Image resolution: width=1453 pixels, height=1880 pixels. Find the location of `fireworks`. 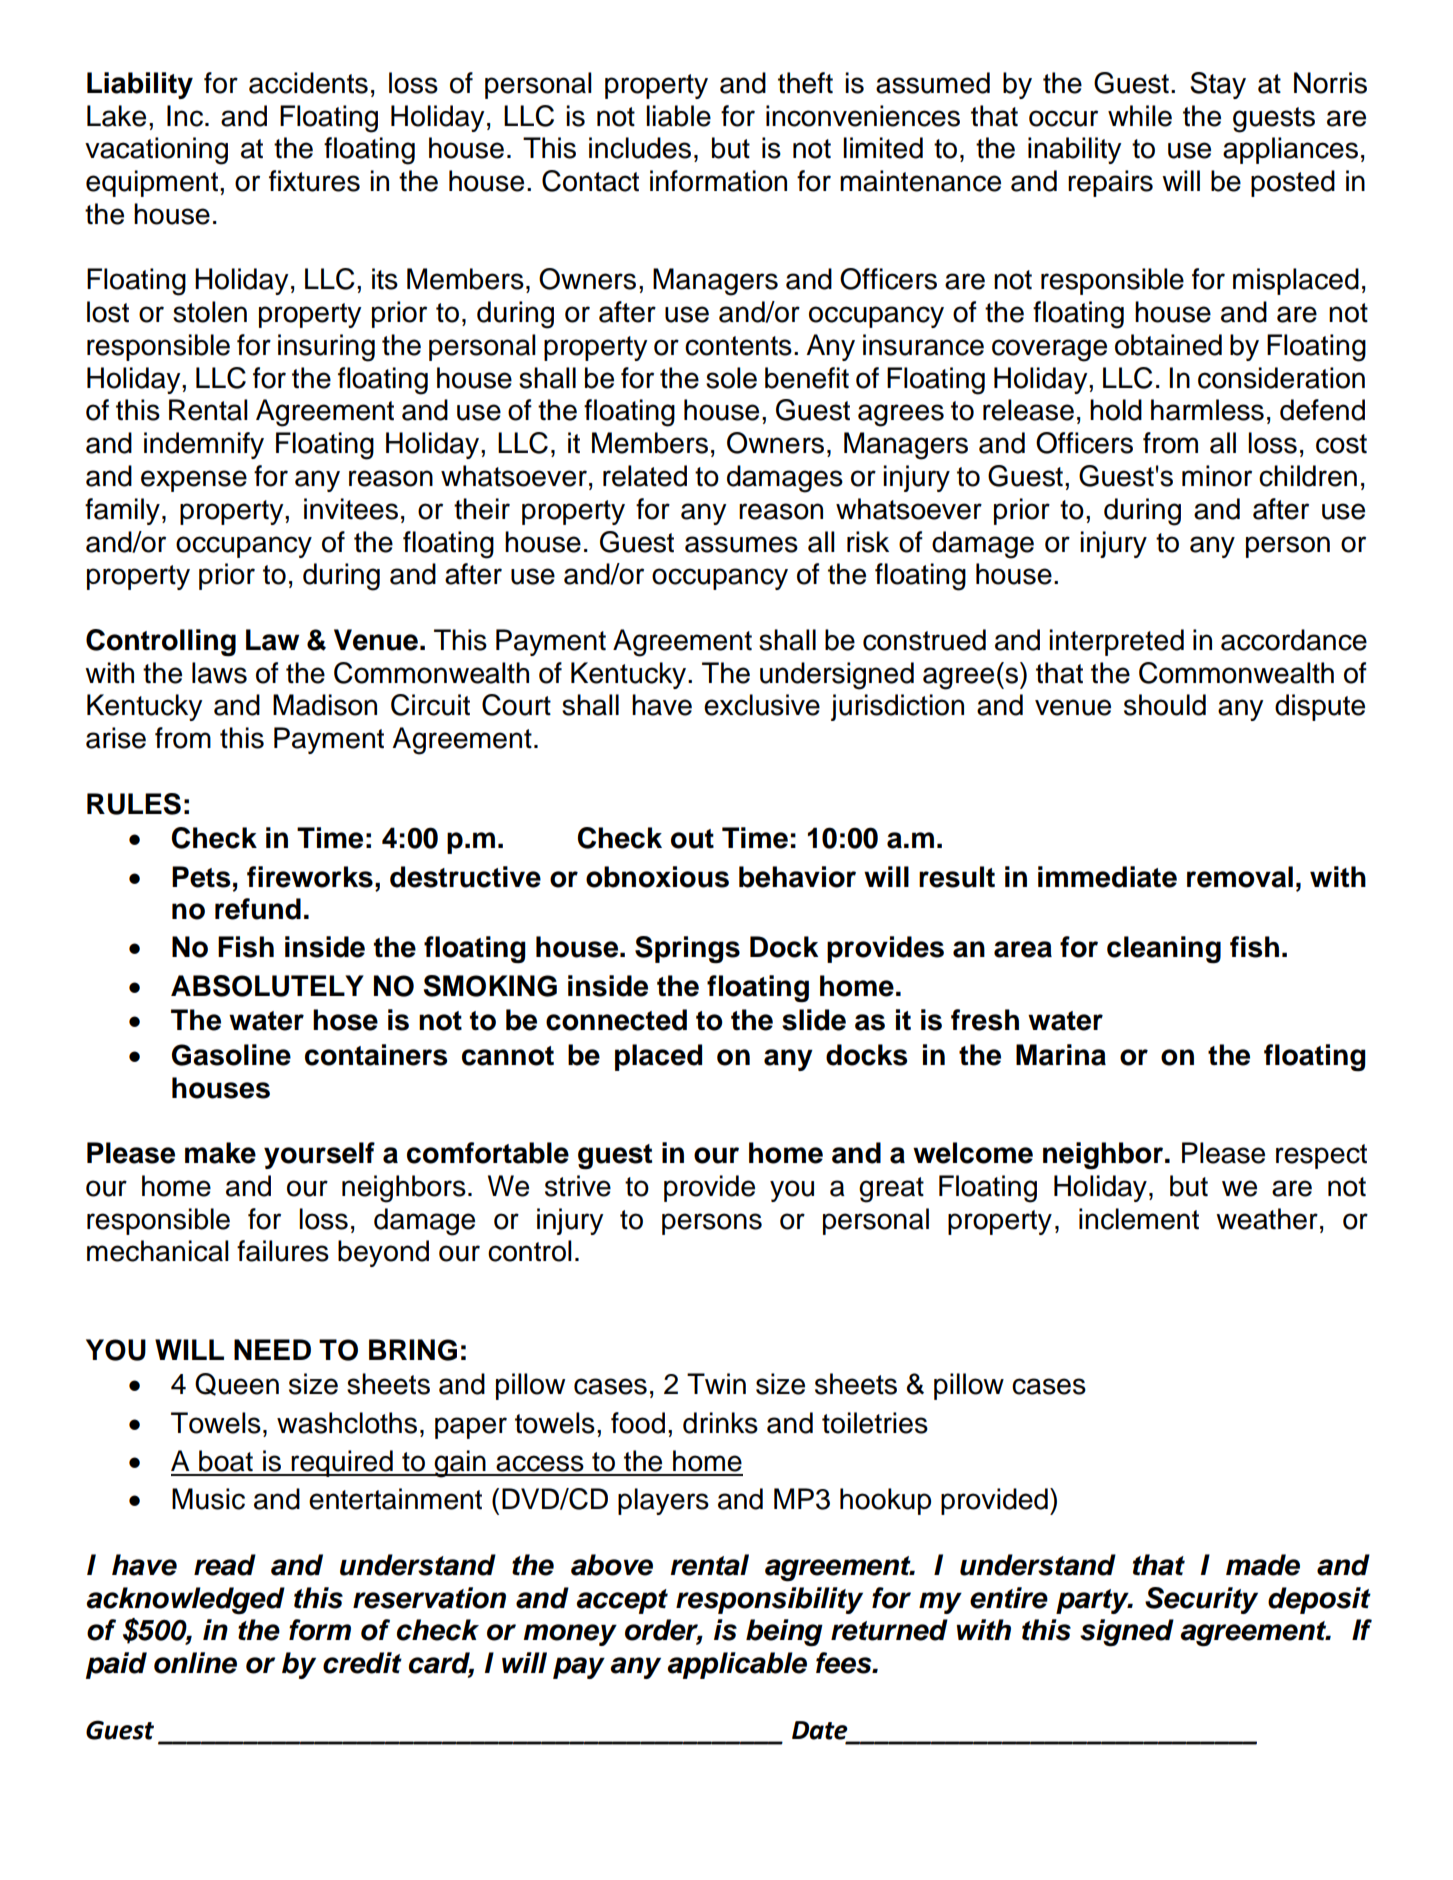

fireworks is located at coordinates (310, 877).
